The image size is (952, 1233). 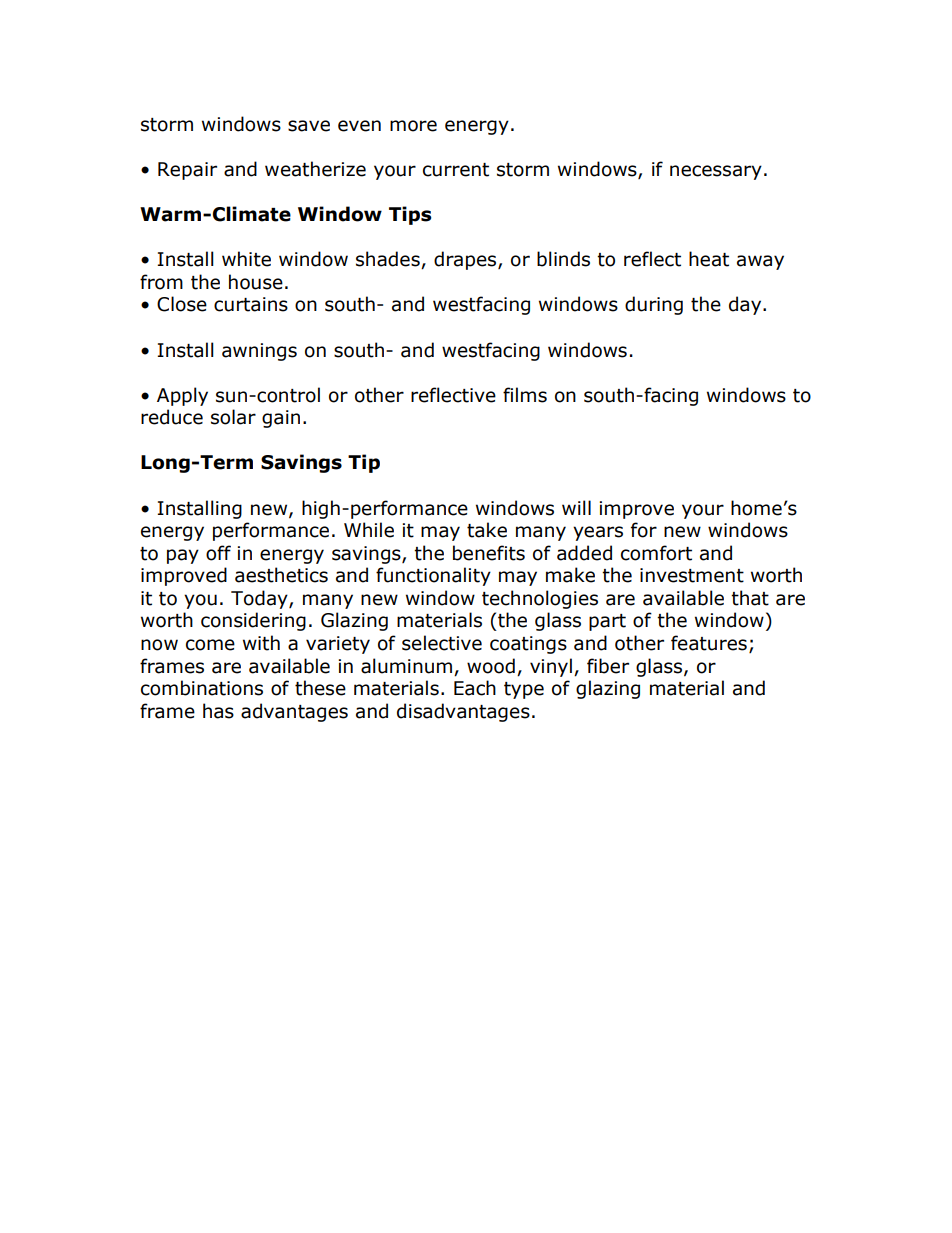 I want to click on take, so click(x=487, y=530).
